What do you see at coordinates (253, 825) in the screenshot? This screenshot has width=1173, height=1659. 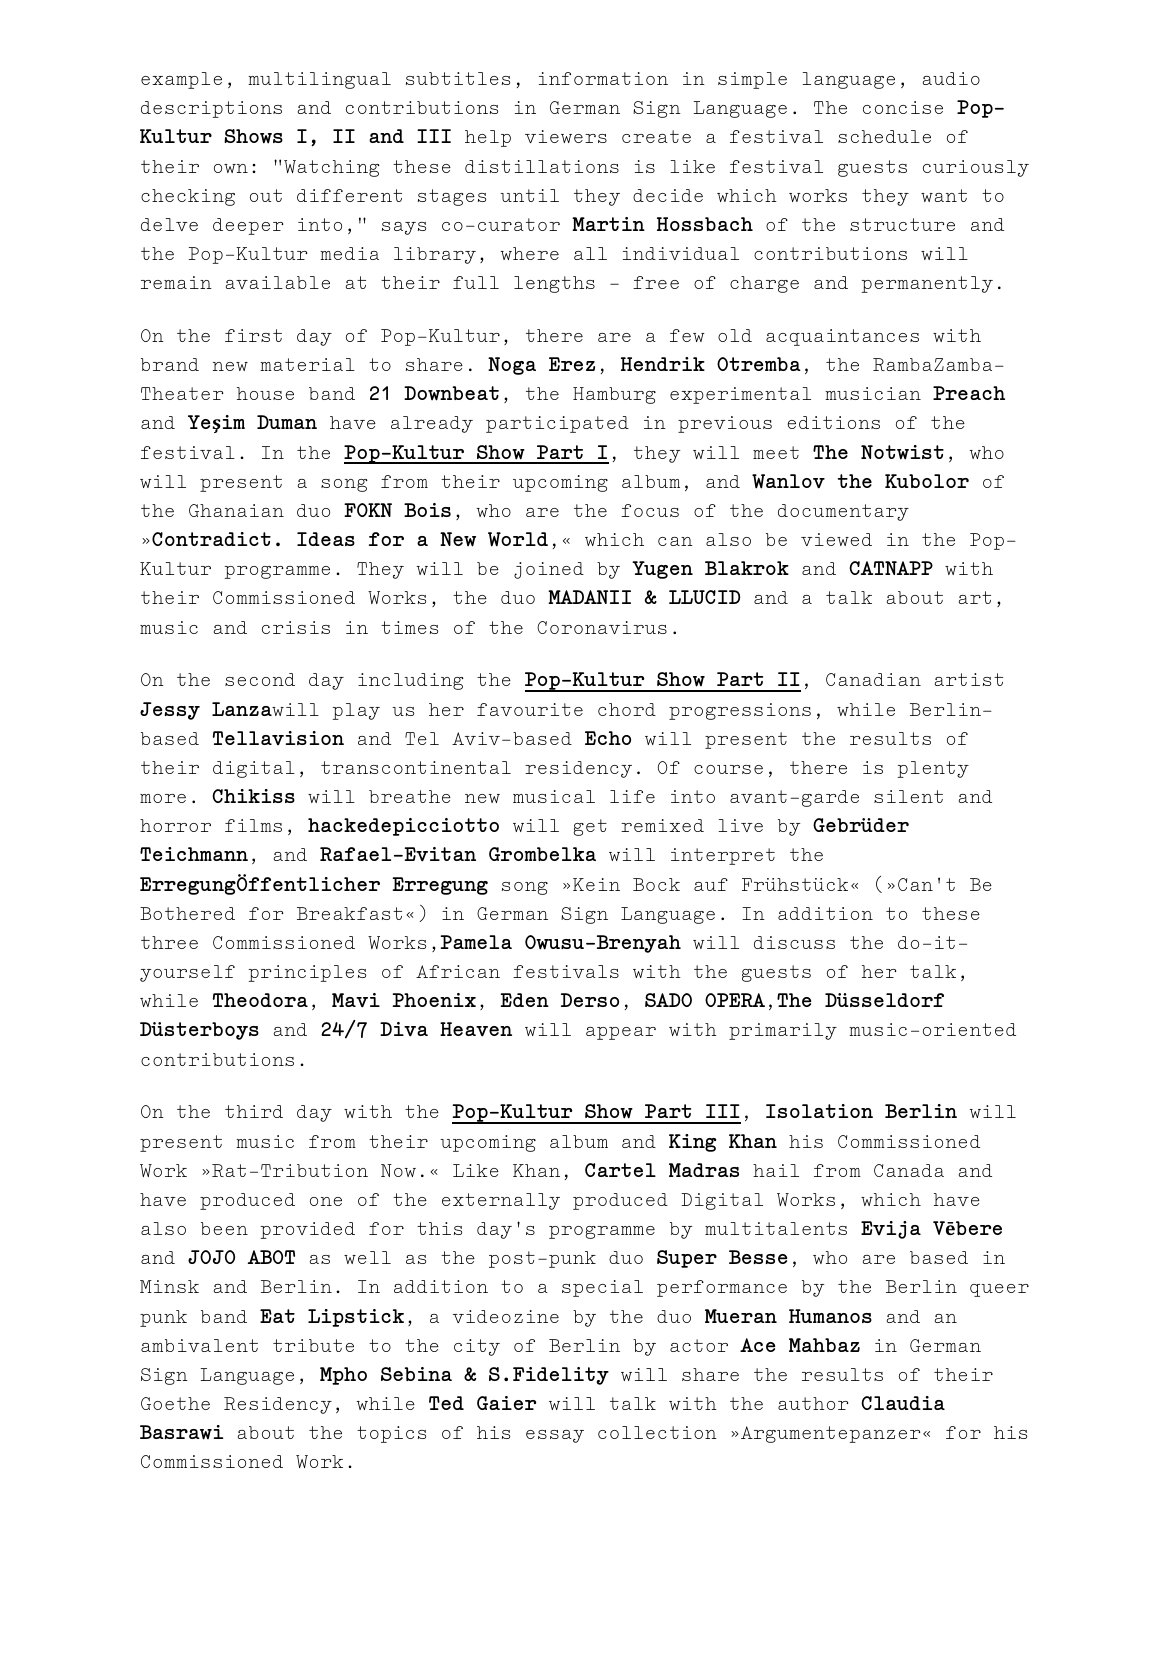 I see `films` at bounding box center [253, 825].
